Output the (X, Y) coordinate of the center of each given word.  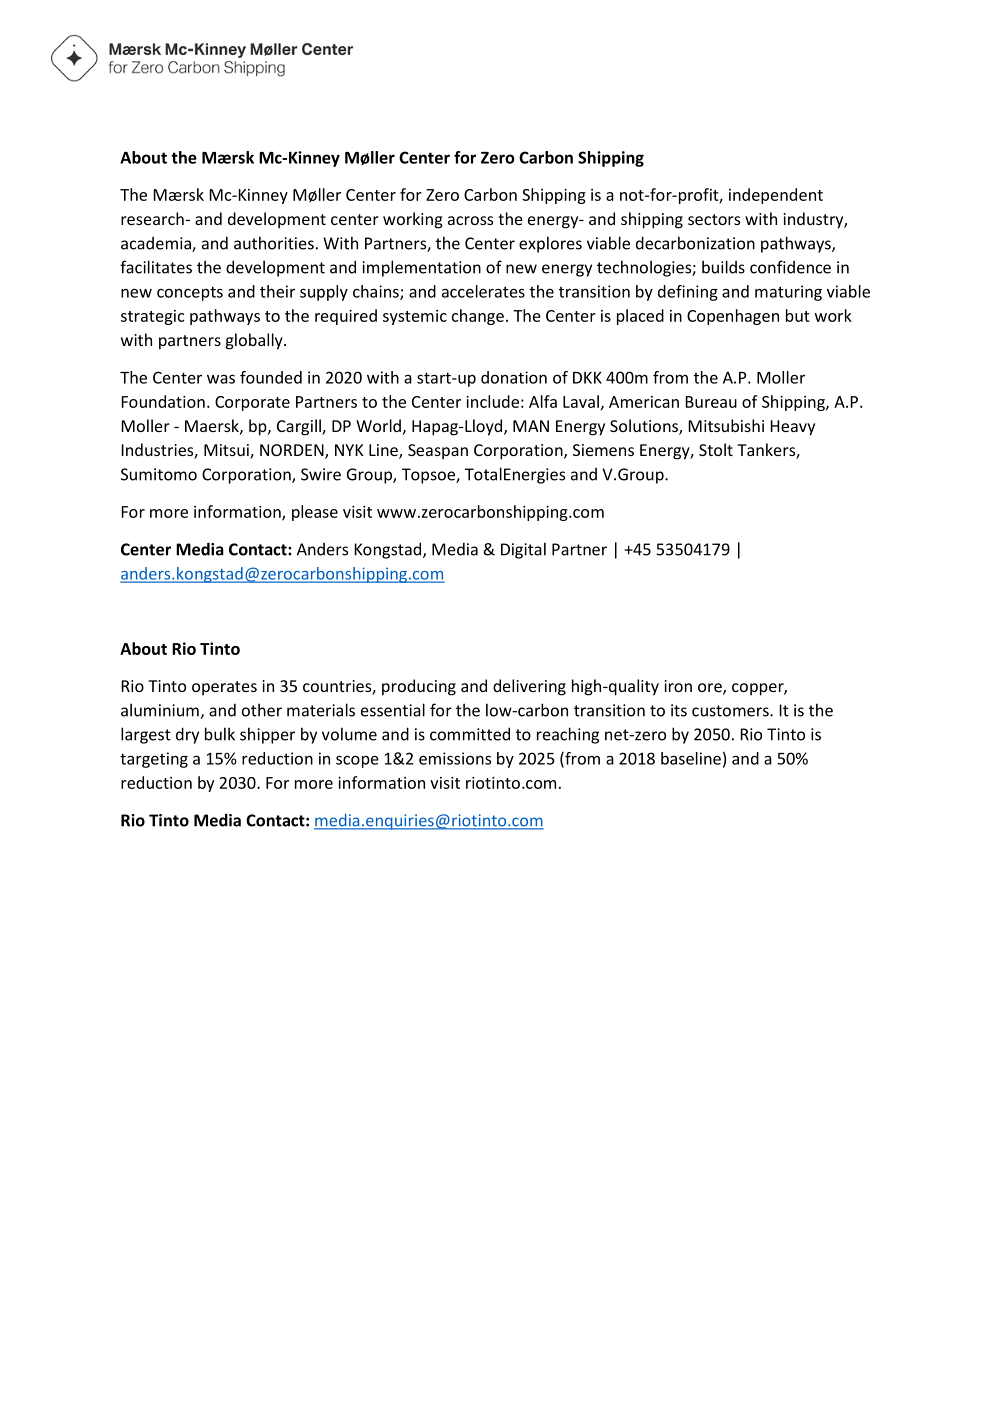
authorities (274, 243)
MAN (531, 426)
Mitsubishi (726, 425)
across (470, 220)
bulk (220, 734)
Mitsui (227, 451)
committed (470, 734)
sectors (714, 219)
